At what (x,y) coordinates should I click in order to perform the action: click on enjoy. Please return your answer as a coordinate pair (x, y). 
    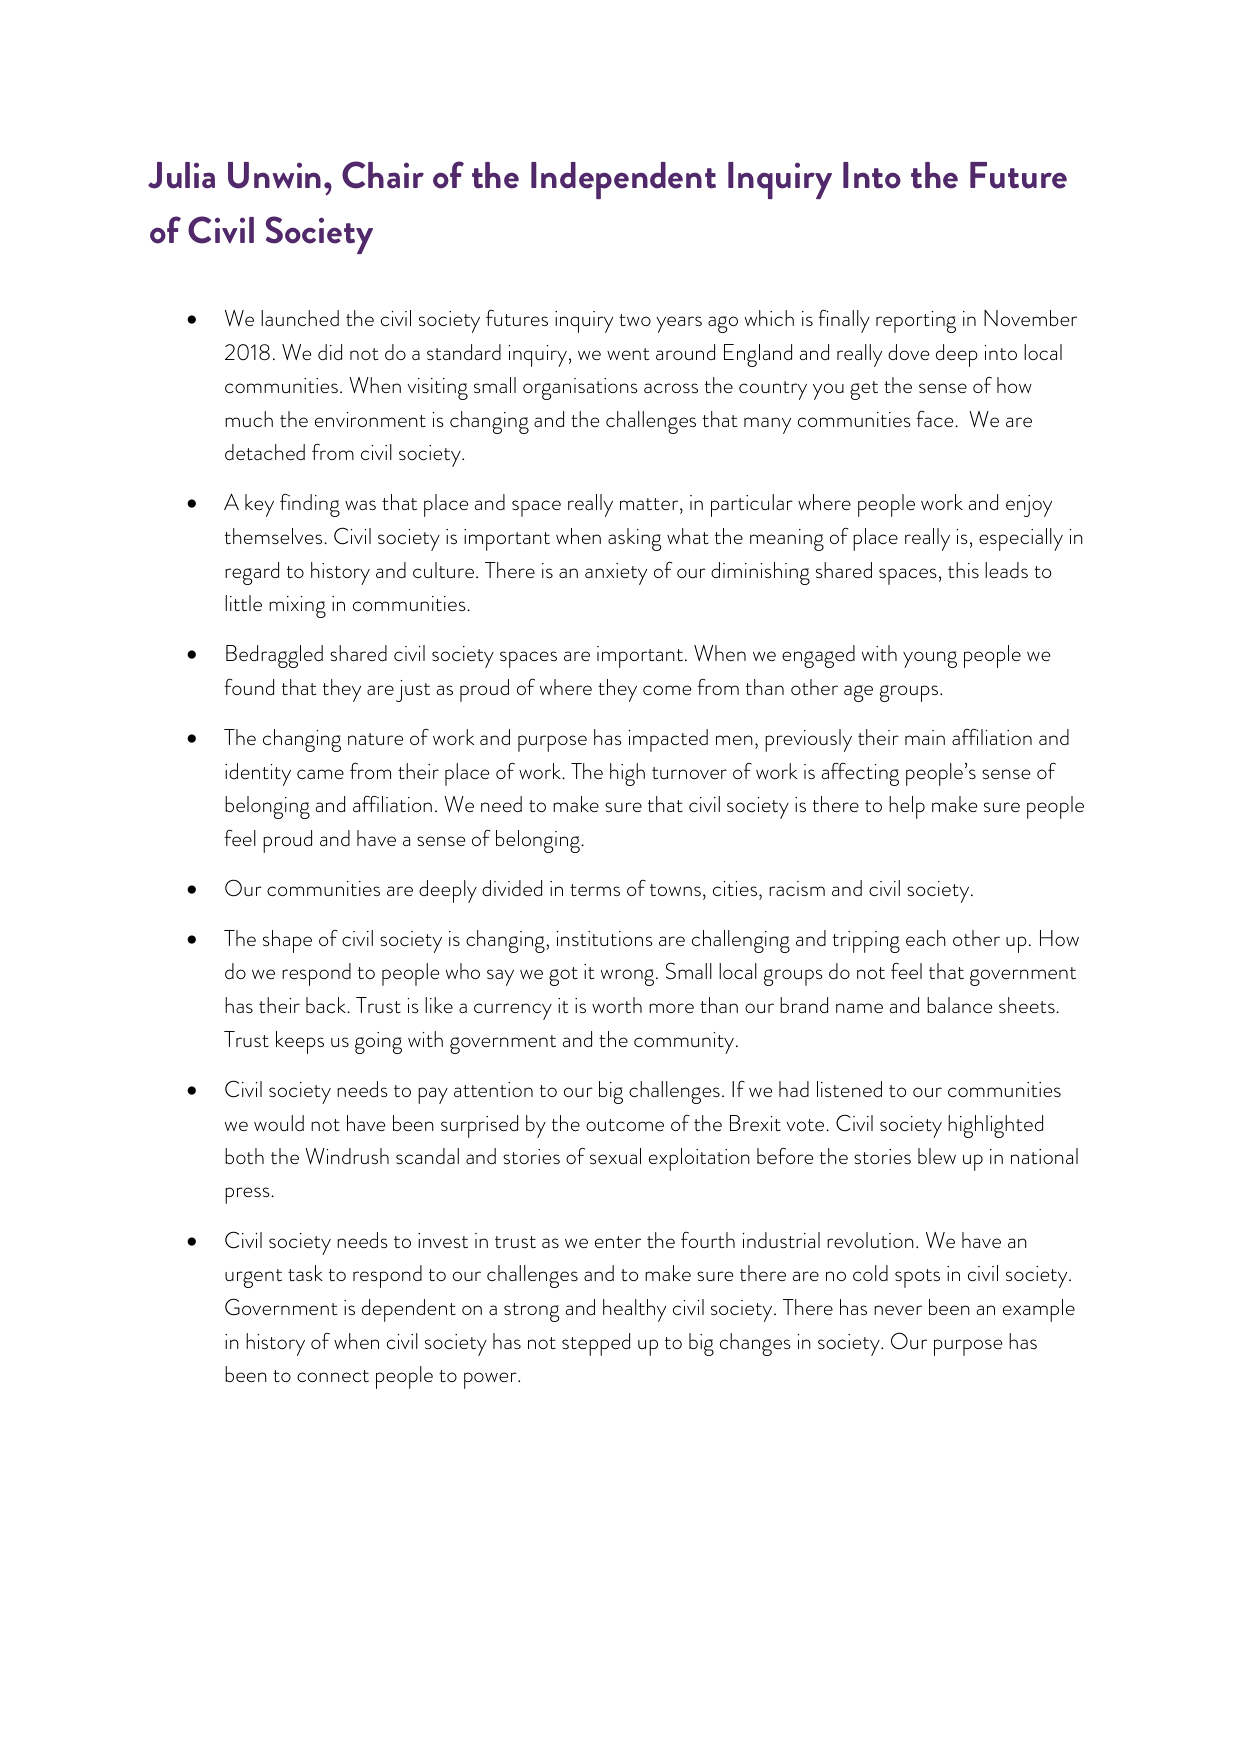
    Looking at the image, I should click on (1029, 506).
